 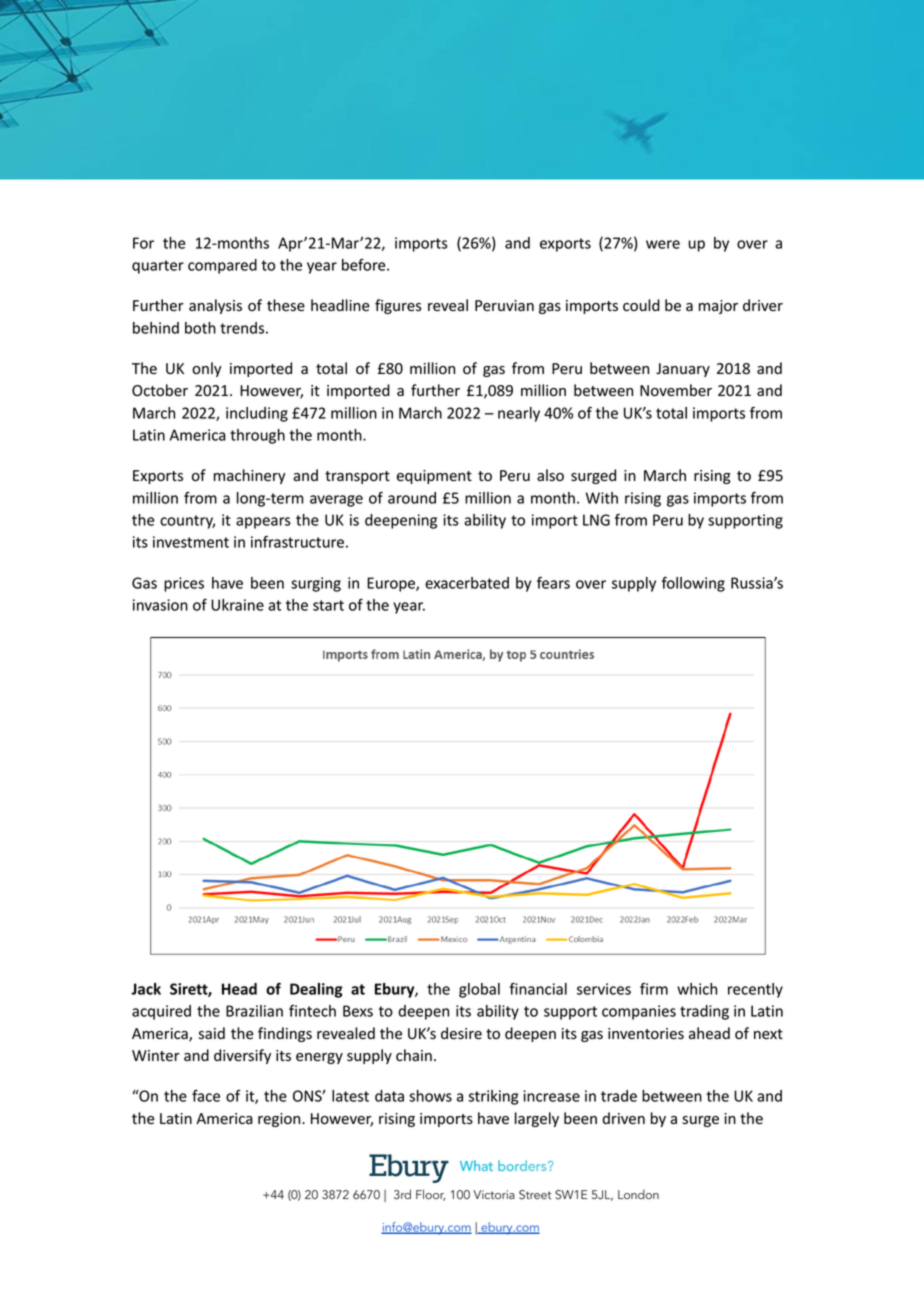 What do you see at coordinates (222, 266) in the screenshot?
I see `compared` at bounding box center [222, 266].
